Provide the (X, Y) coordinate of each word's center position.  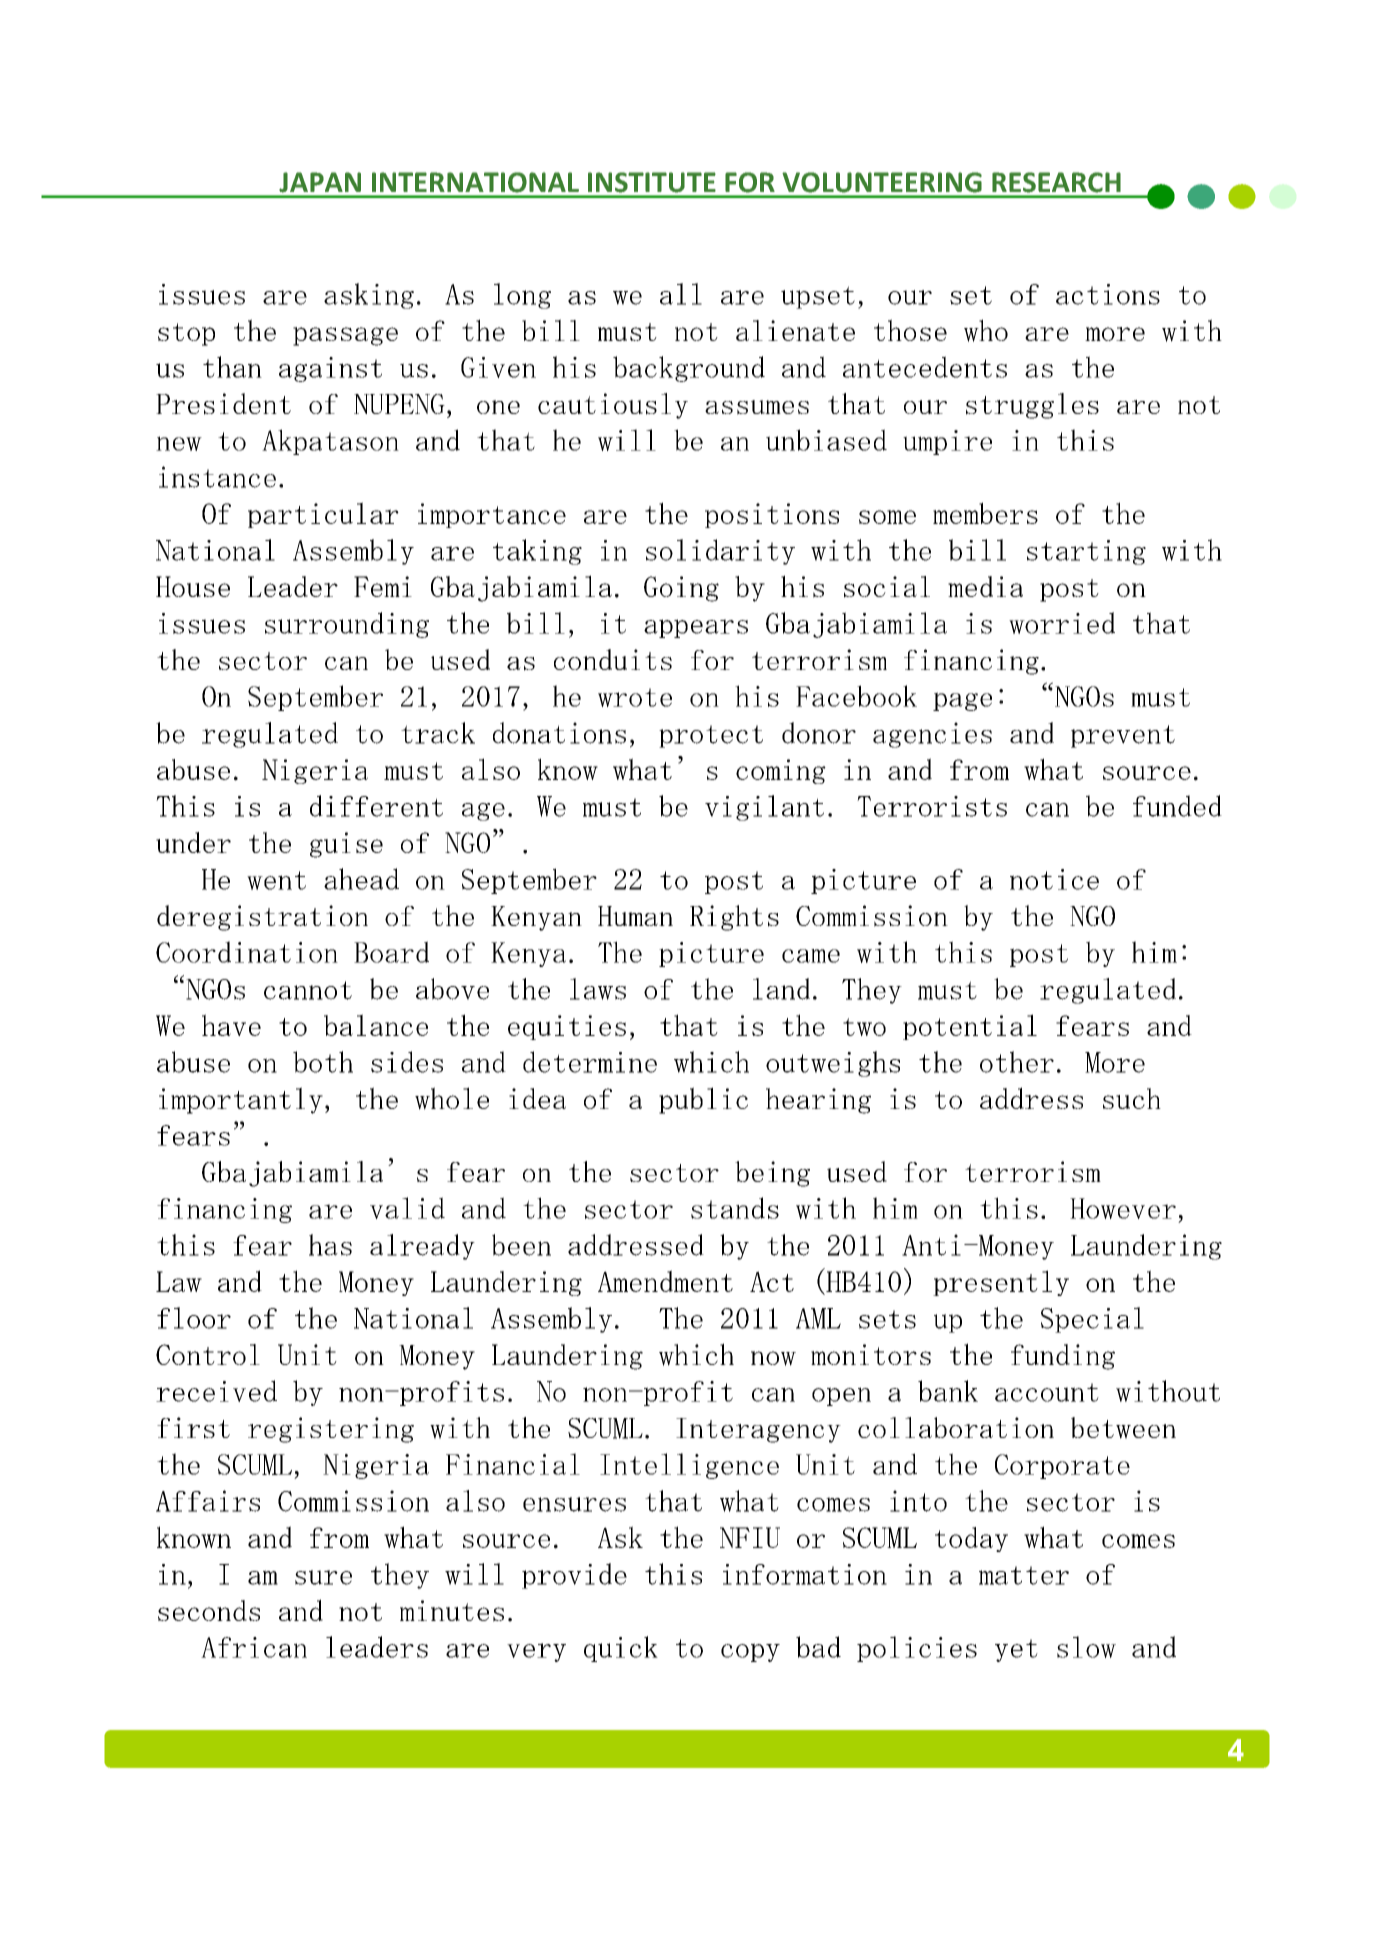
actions (1108, 294)
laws (598, 989)
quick (621, 1649)
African (254, 1647)
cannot (308, 990)
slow (1086, 1647)
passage (345, 336)
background (689, 369)
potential (970, 1027)
